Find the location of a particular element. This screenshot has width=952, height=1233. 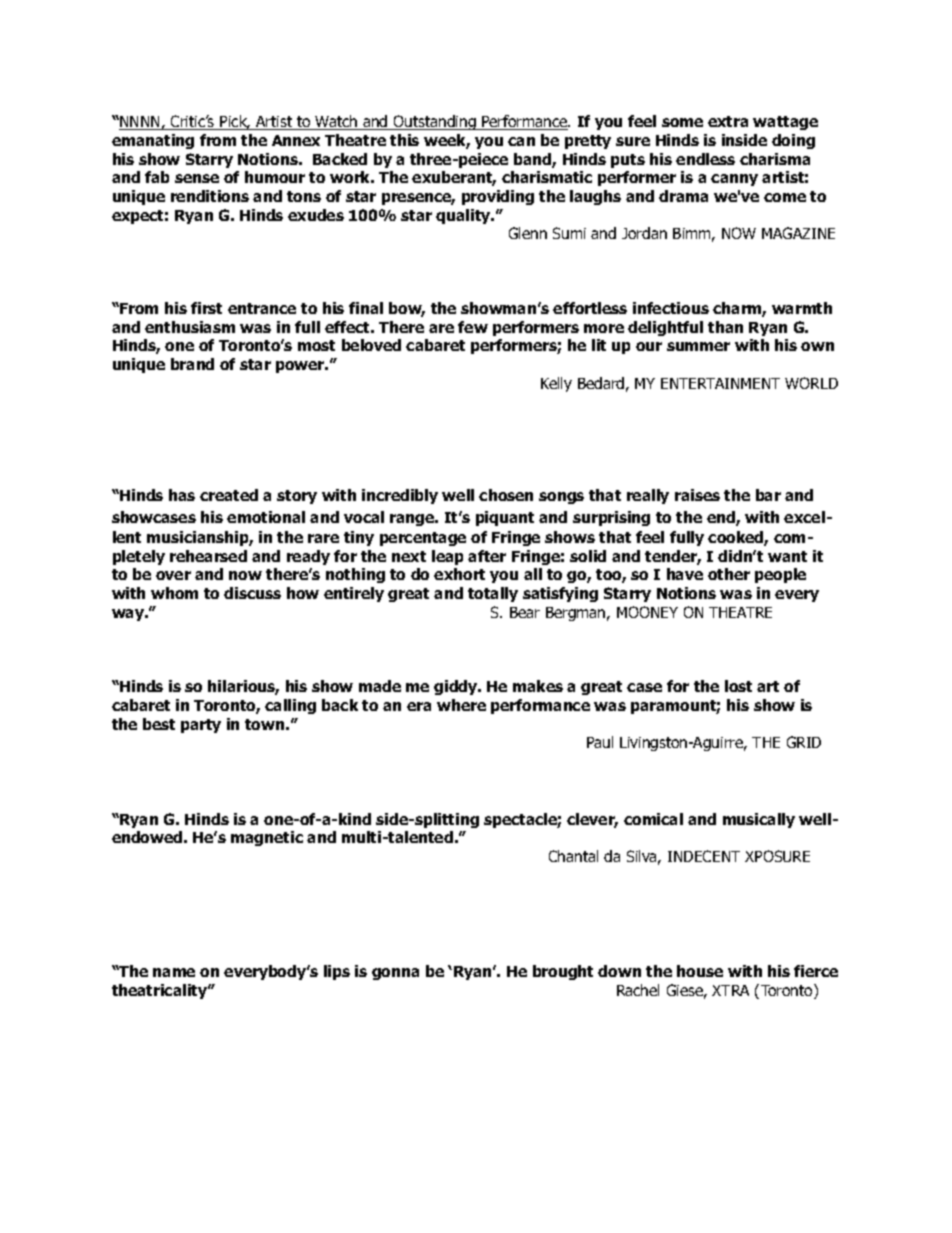

endless is located at coordinates (705, 159).
